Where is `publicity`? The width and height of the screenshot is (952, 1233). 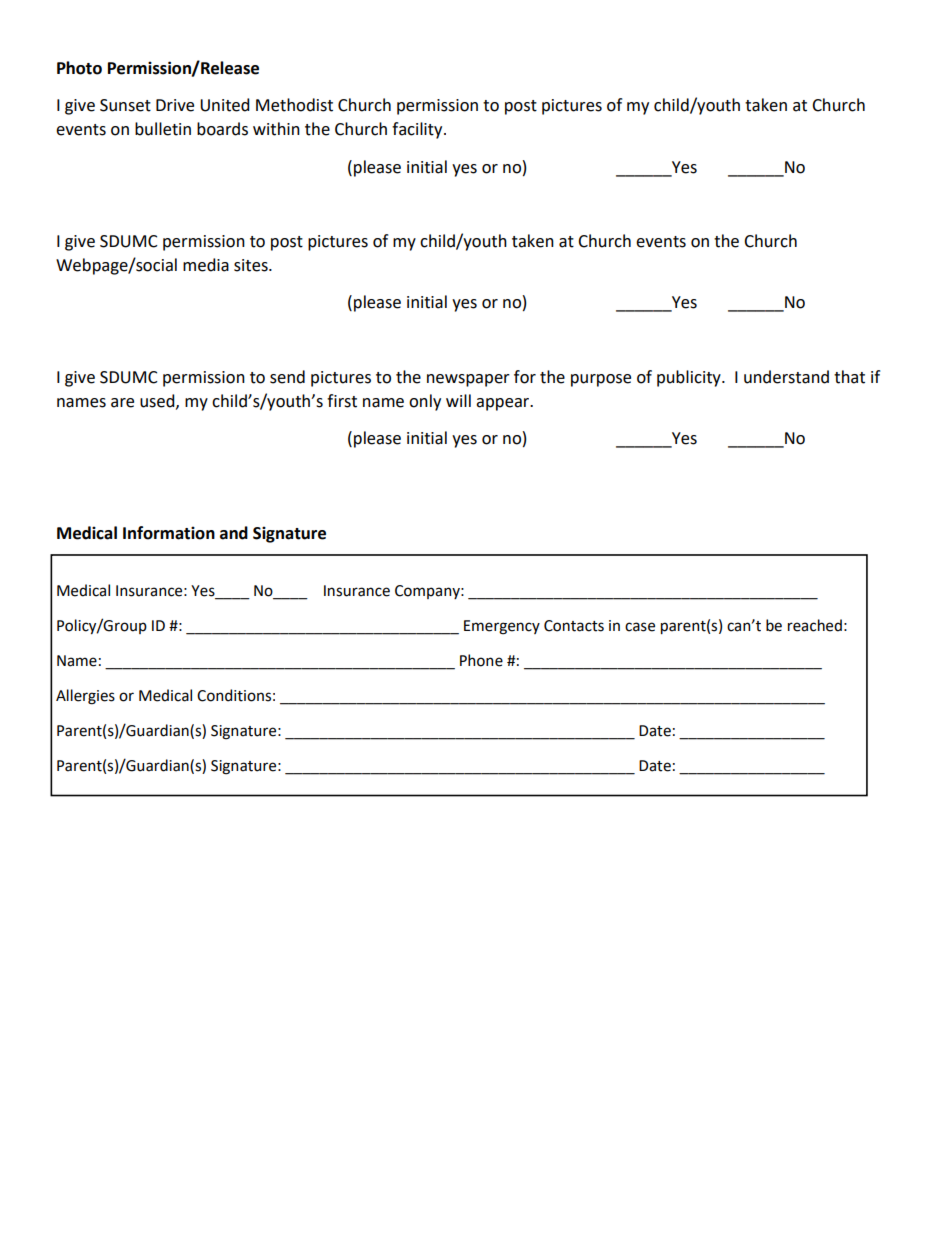
publicity is located at coordinates (690, 378).
